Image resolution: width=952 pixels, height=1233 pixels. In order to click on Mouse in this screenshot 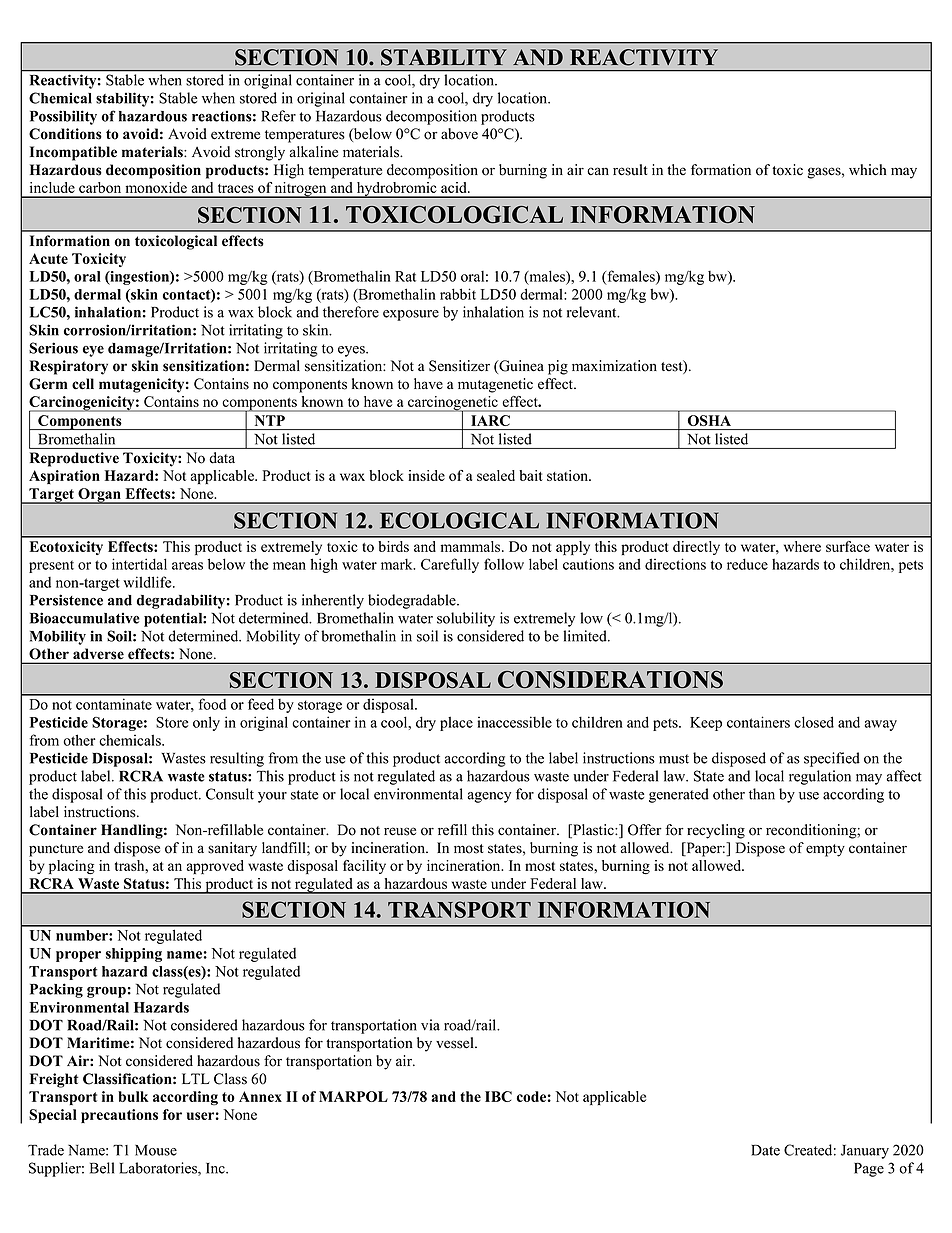, I will do `click(156, 1150)`.
